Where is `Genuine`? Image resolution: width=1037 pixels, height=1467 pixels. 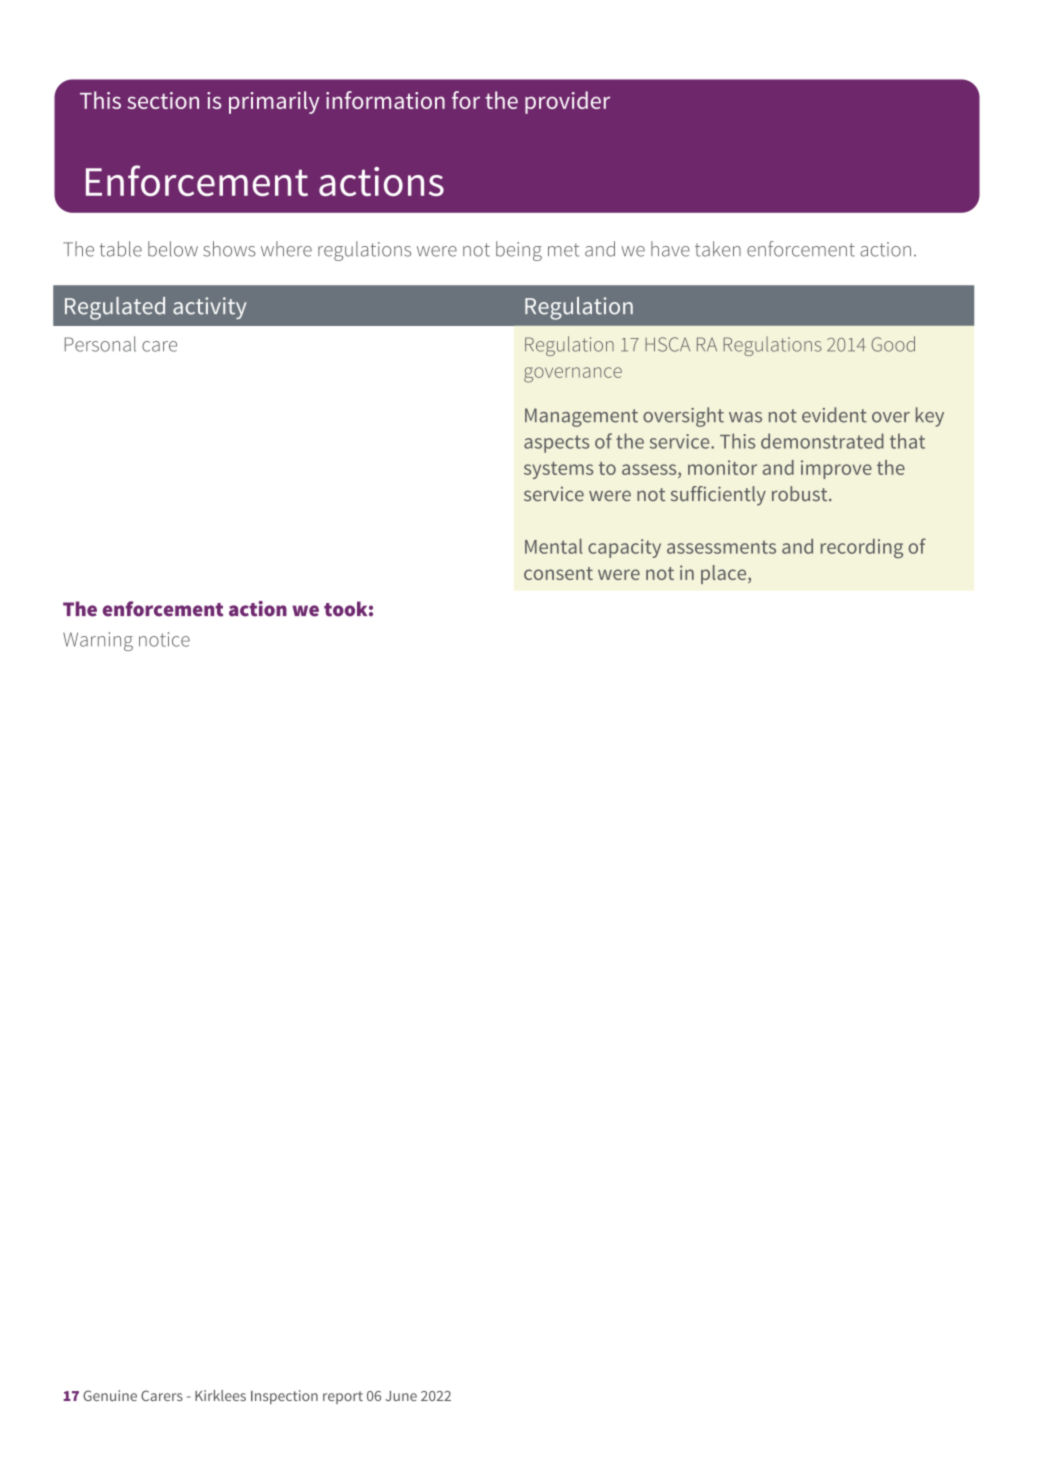
Genuine is located at coordinates (110, 1395).
